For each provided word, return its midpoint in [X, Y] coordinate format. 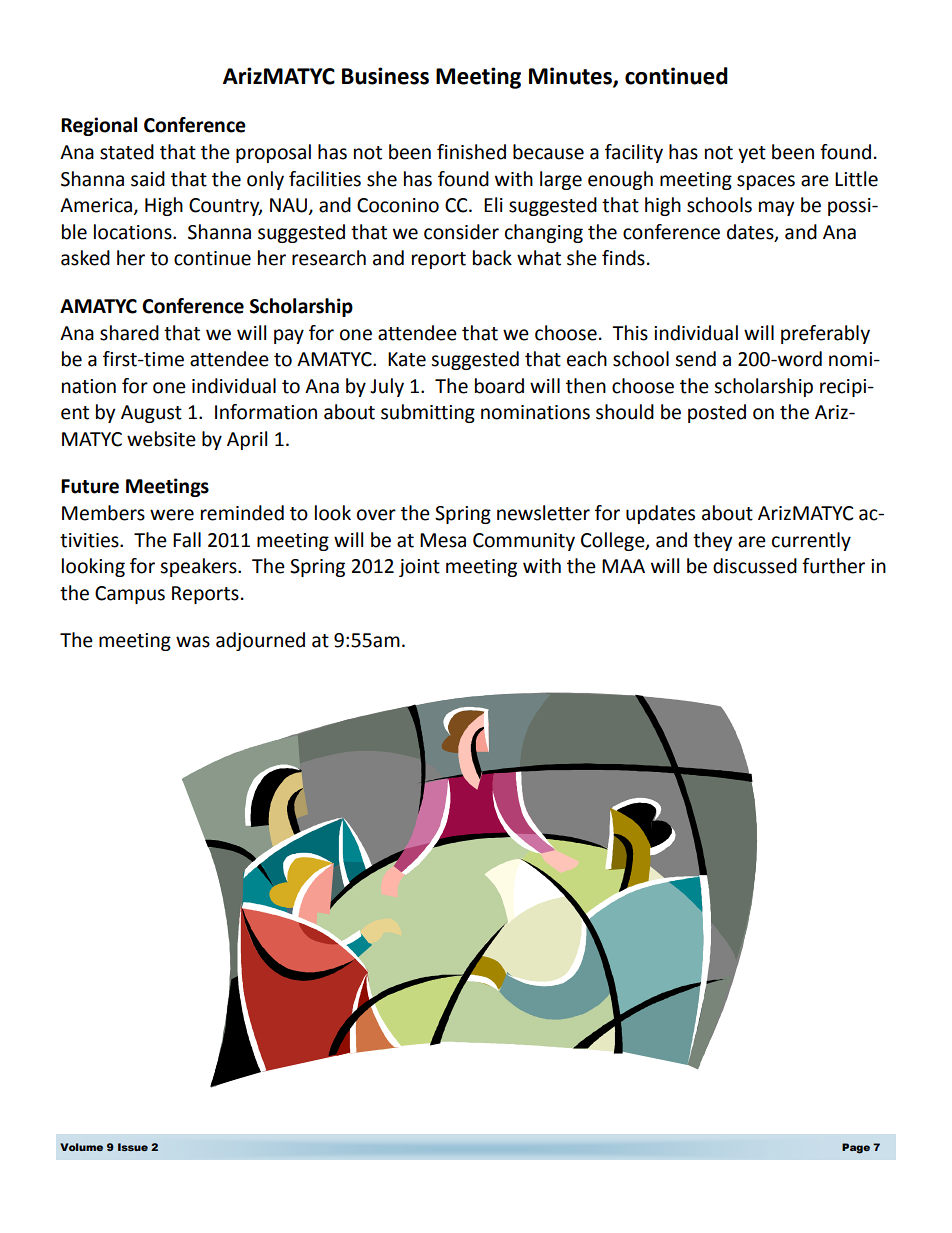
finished [471, 152]
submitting [428, 413]
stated [127, 152]
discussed [755, 566]
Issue [133, 1147]
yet [752, 154]
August [151, 414]
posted [717, 413]
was [193, 642]
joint [419, 568]
